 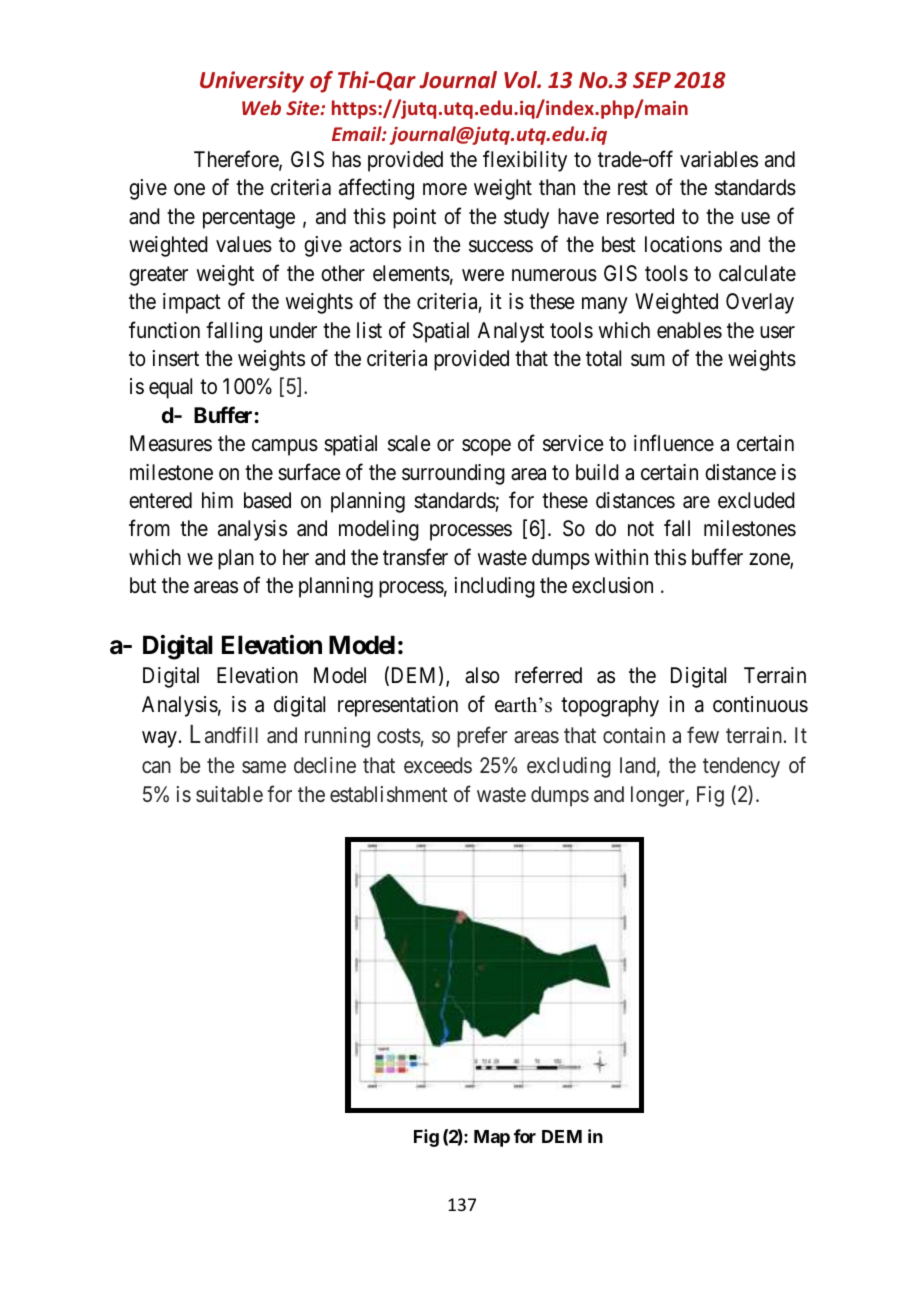 I want to click on Map, so click(x=492, y=1138).
